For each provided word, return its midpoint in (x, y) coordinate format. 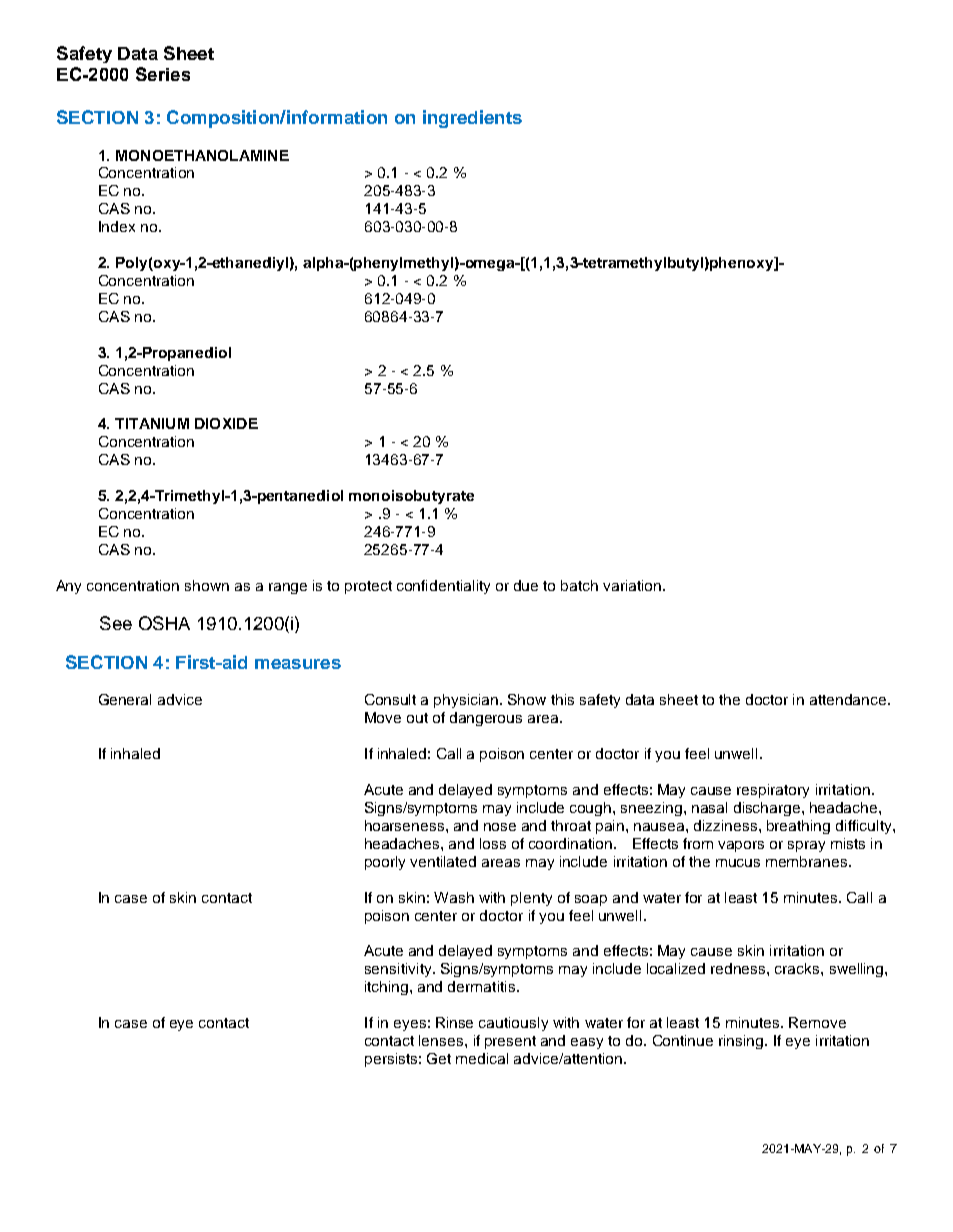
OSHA (164, 623)
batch (579, 585)
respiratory (773, 791)
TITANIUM (152, 423)
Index (117, 226)
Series (163, 74)
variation (633, 585)
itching (388, 988)
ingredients (472, 119)
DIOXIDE (226, 423)
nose (500, 827)
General (125, 699)
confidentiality (443, 587)
